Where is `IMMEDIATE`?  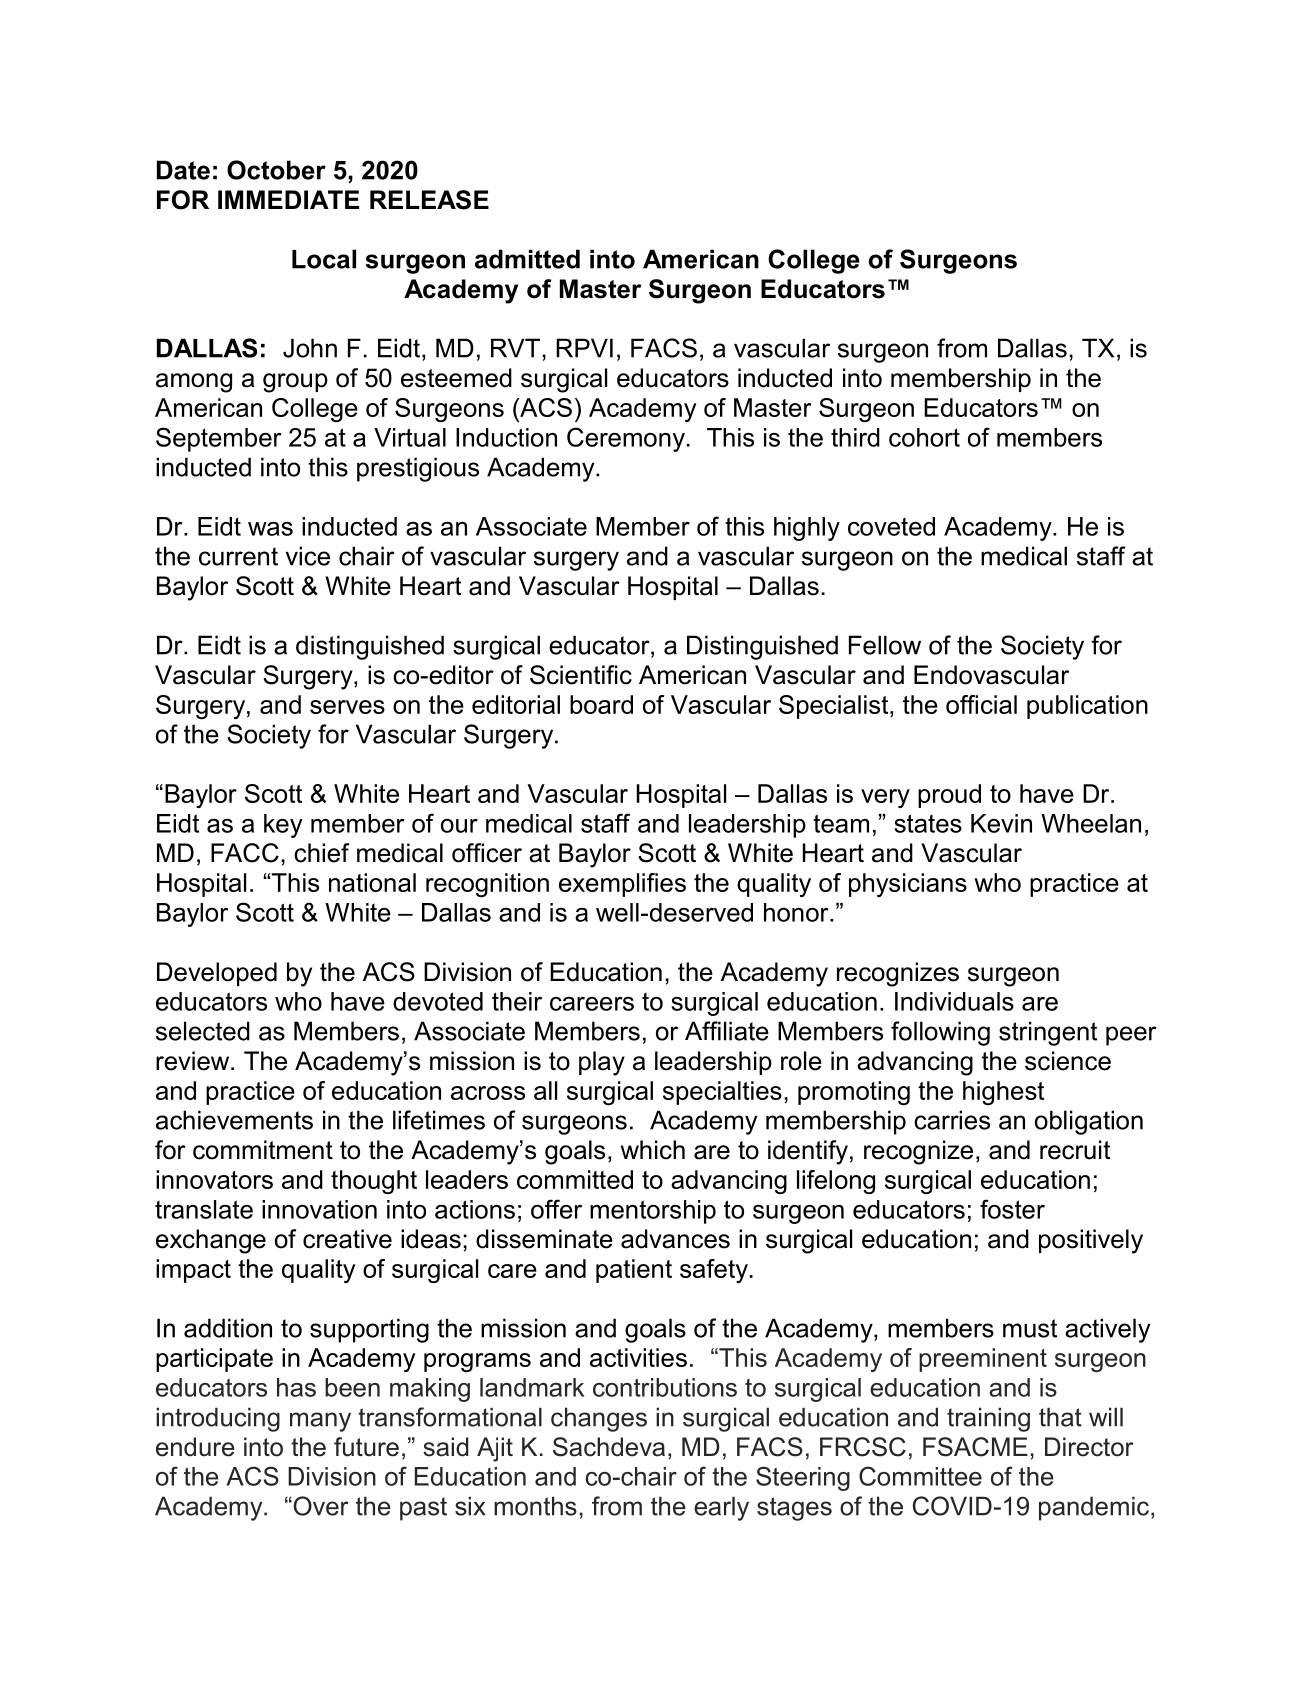 IMMEDIATE is located at coordinates (288, 199).
